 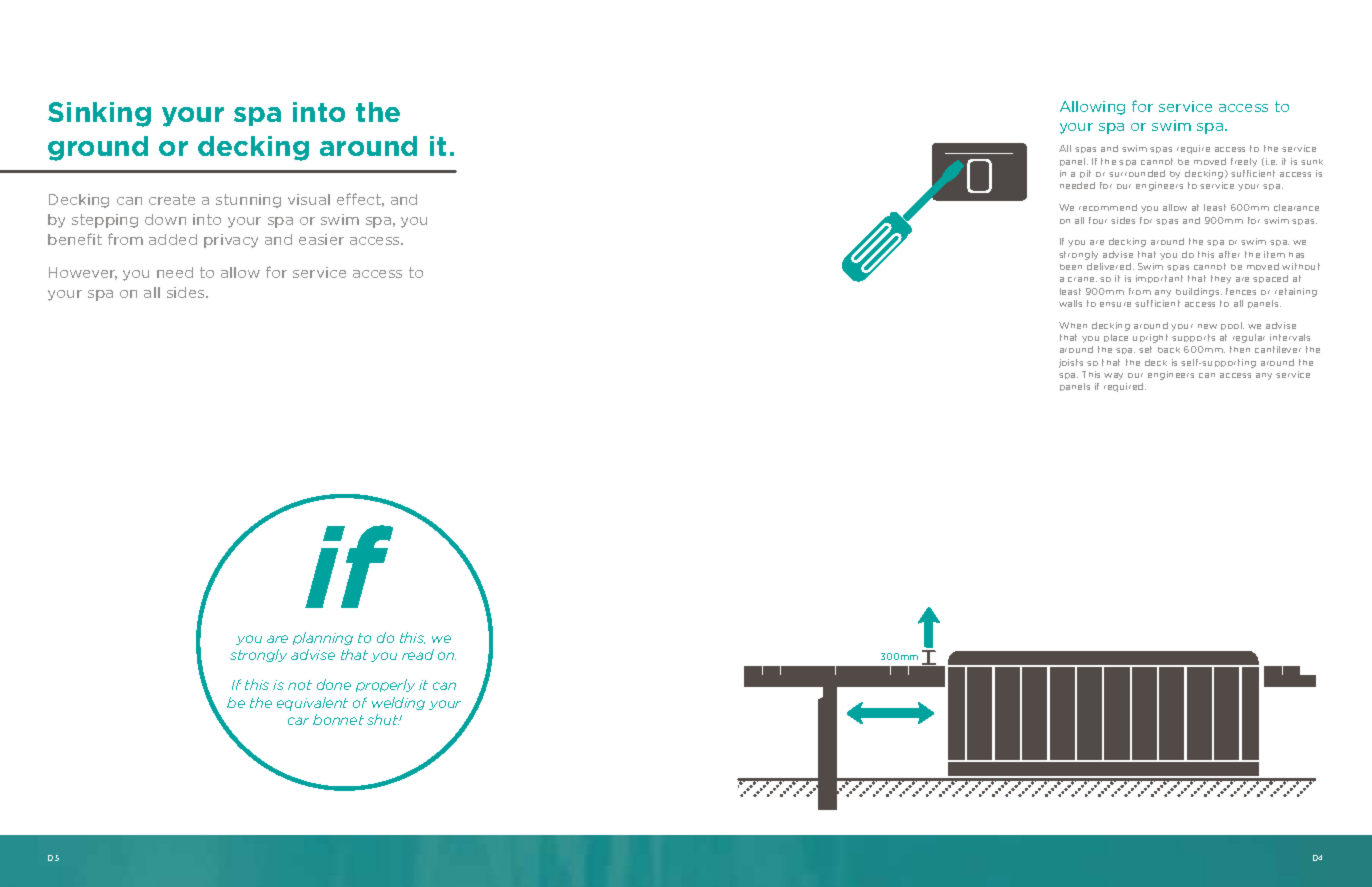 I want to click on pit, so click(x=1085, y=174).
